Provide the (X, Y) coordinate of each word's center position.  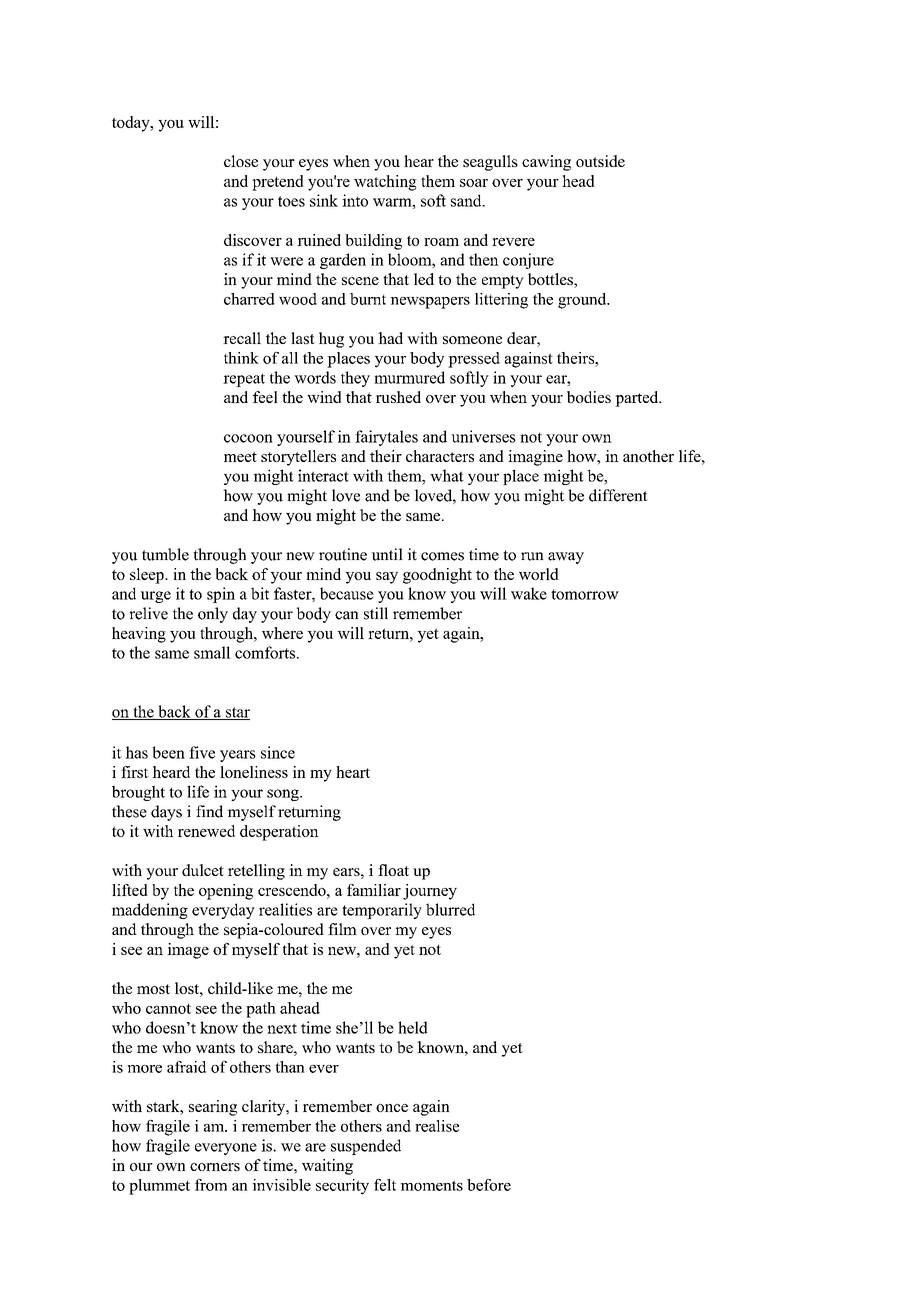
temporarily (382, 911)
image (188, 951)
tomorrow (585, 594)
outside (600, 161)
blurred (450, 909)
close (241, 161)
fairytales (386, 438)
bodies (589, 397)
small (212, 652)
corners (215, 1167)
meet (240, 456)
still (376, 613)
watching (385, 183)
